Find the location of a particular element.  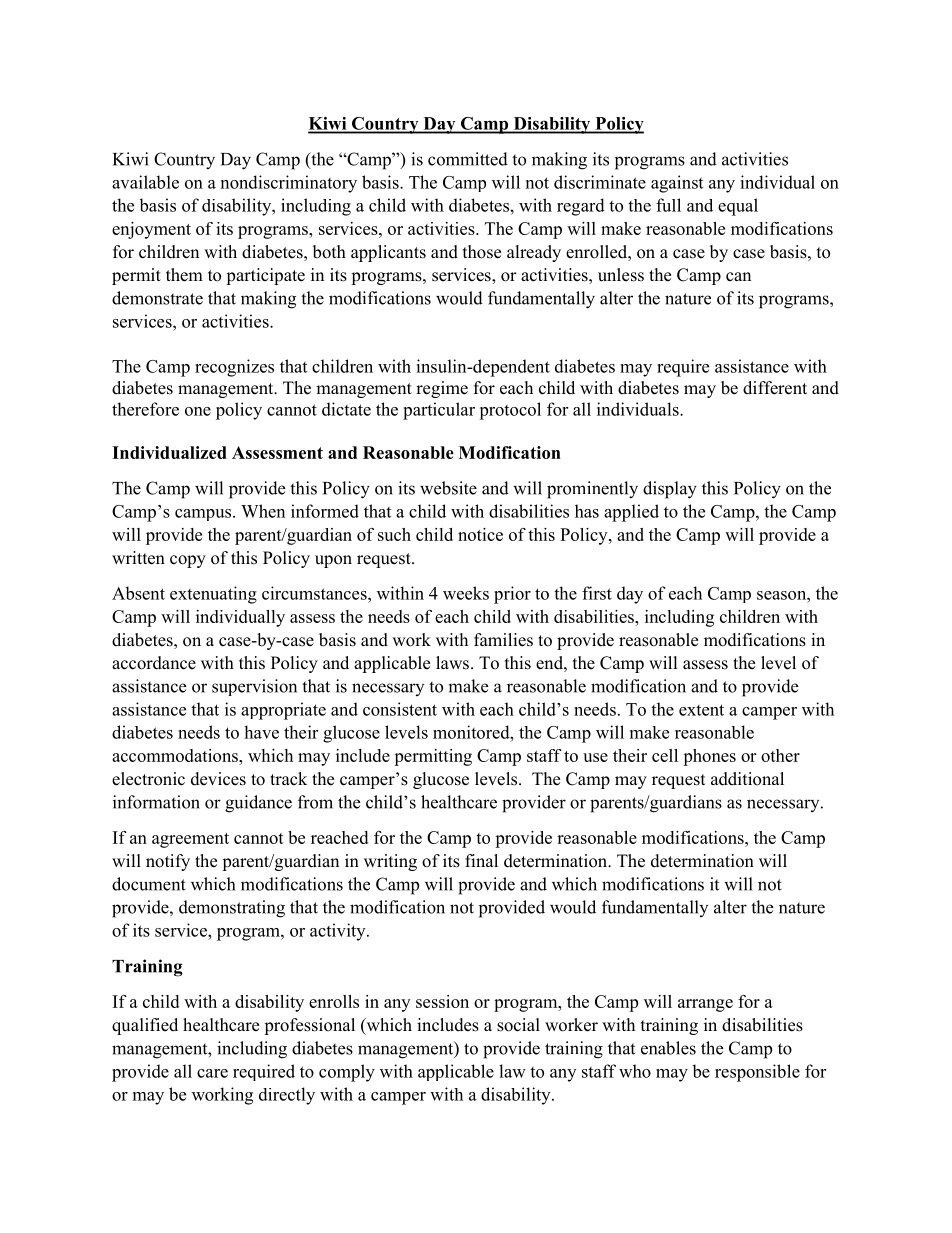

against is located at coordinates (677, 184).
